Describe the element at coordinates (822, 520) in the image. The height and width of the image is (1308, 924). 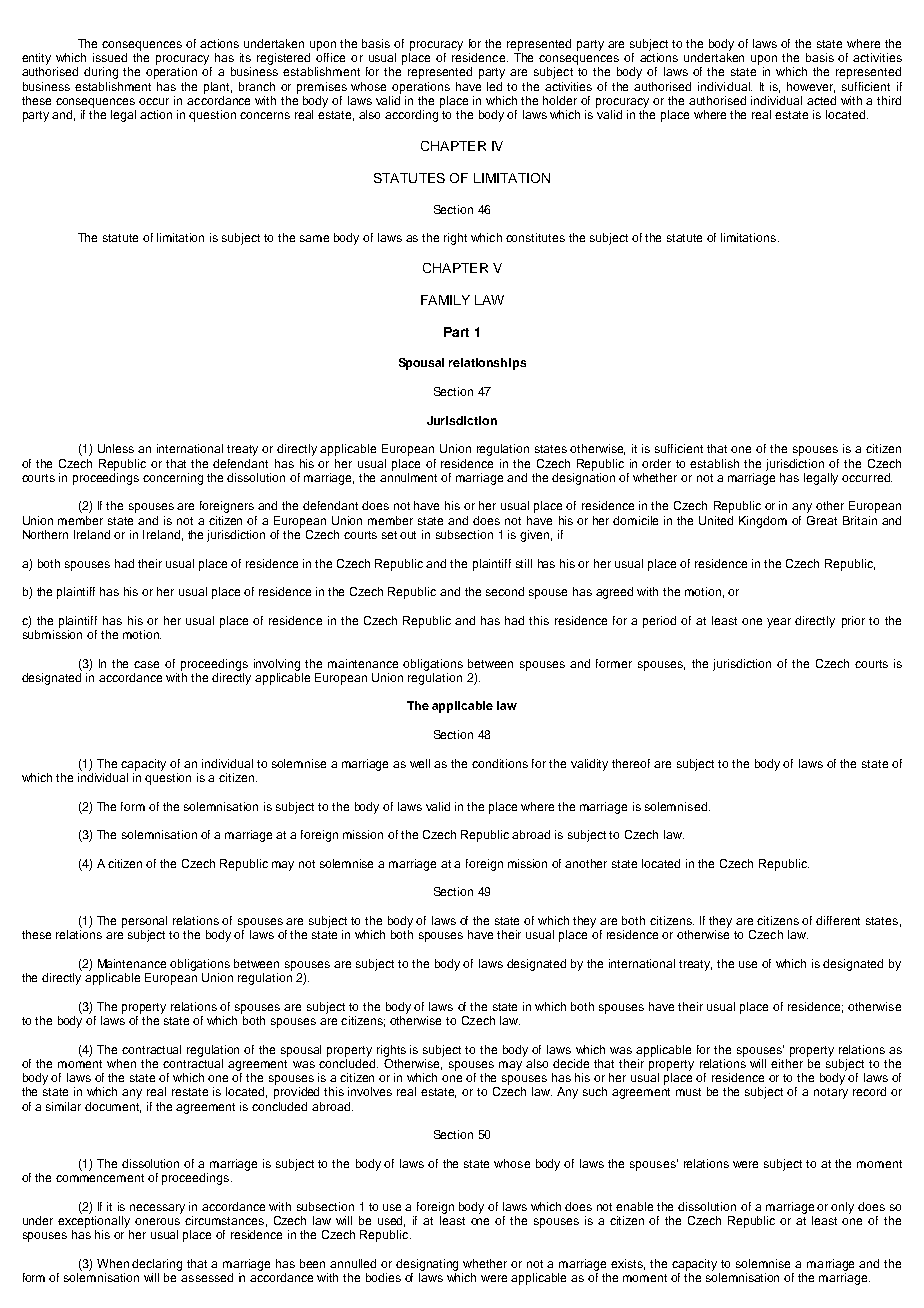
I see `Great` at that location.
